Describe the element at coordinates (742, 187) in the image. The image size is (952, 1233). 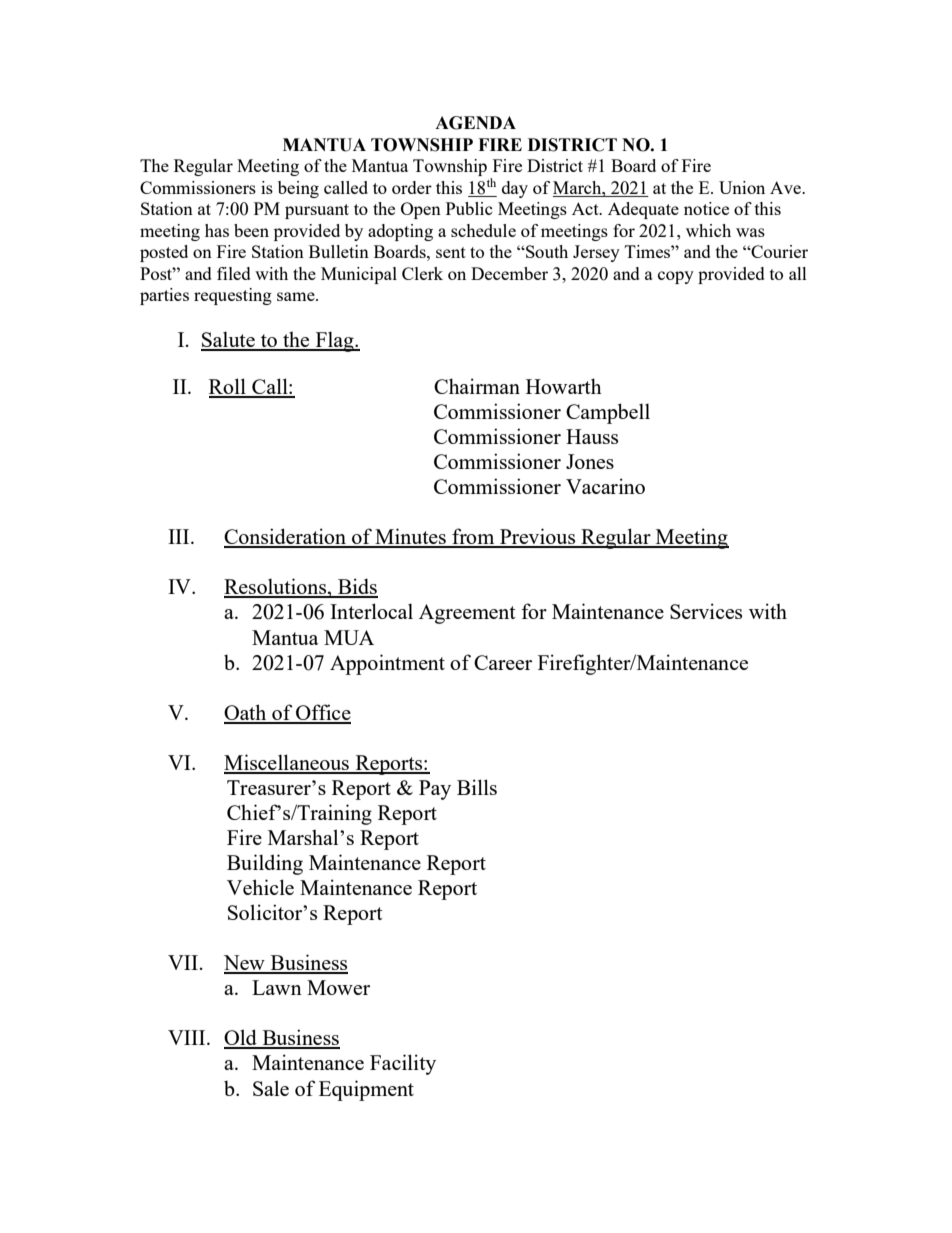
I see `Union` at that location.
